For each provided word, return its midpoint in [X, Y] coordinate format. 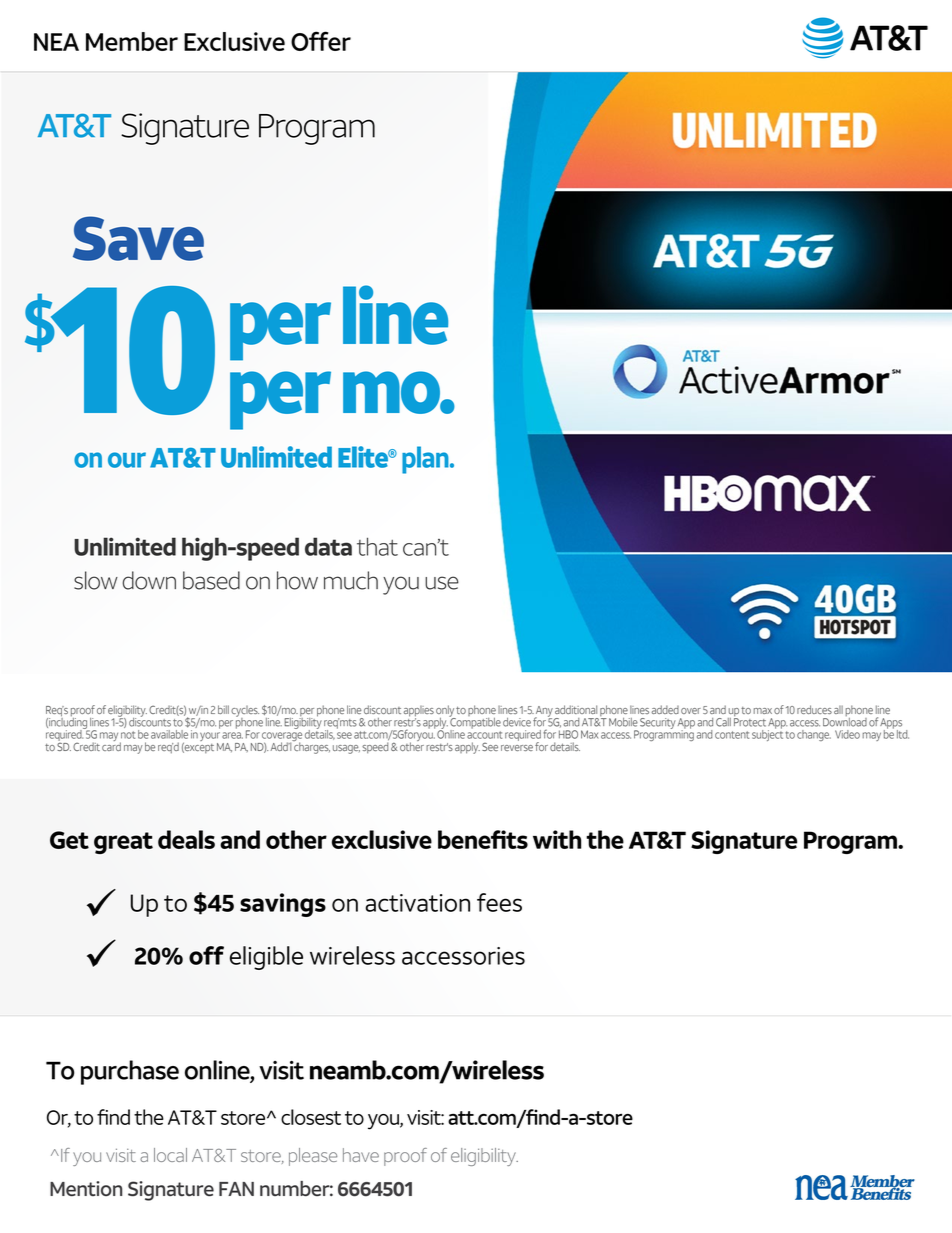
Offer [321, 41]
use [442, 583]
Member [132, 41]
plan [426, 460]
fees [499, 902]
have [361, 1155]
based [211, 580]
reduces [814, 709]
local [170, 1155]
